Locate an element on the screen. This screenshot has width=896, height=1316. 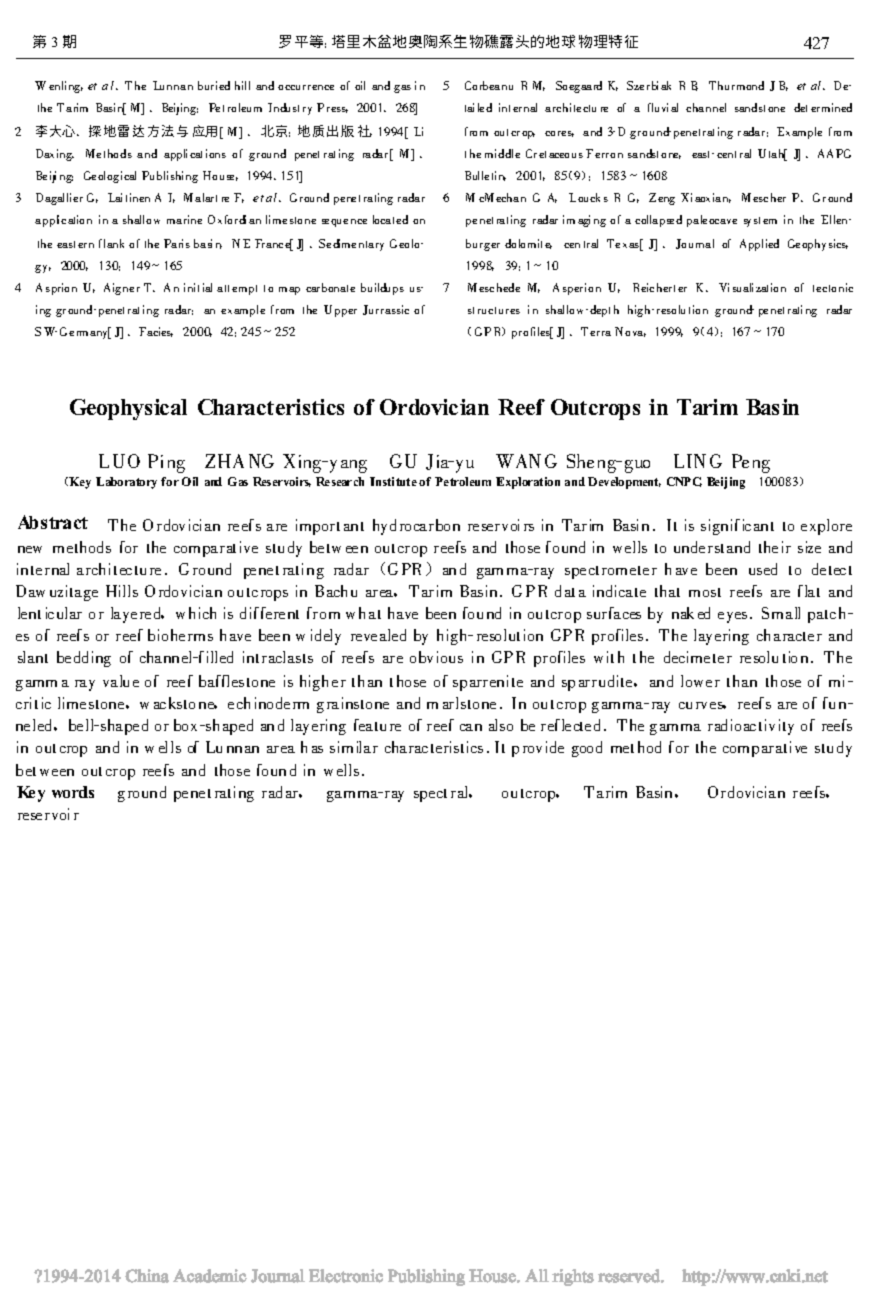
understand is located at coordinates (712, 547).
